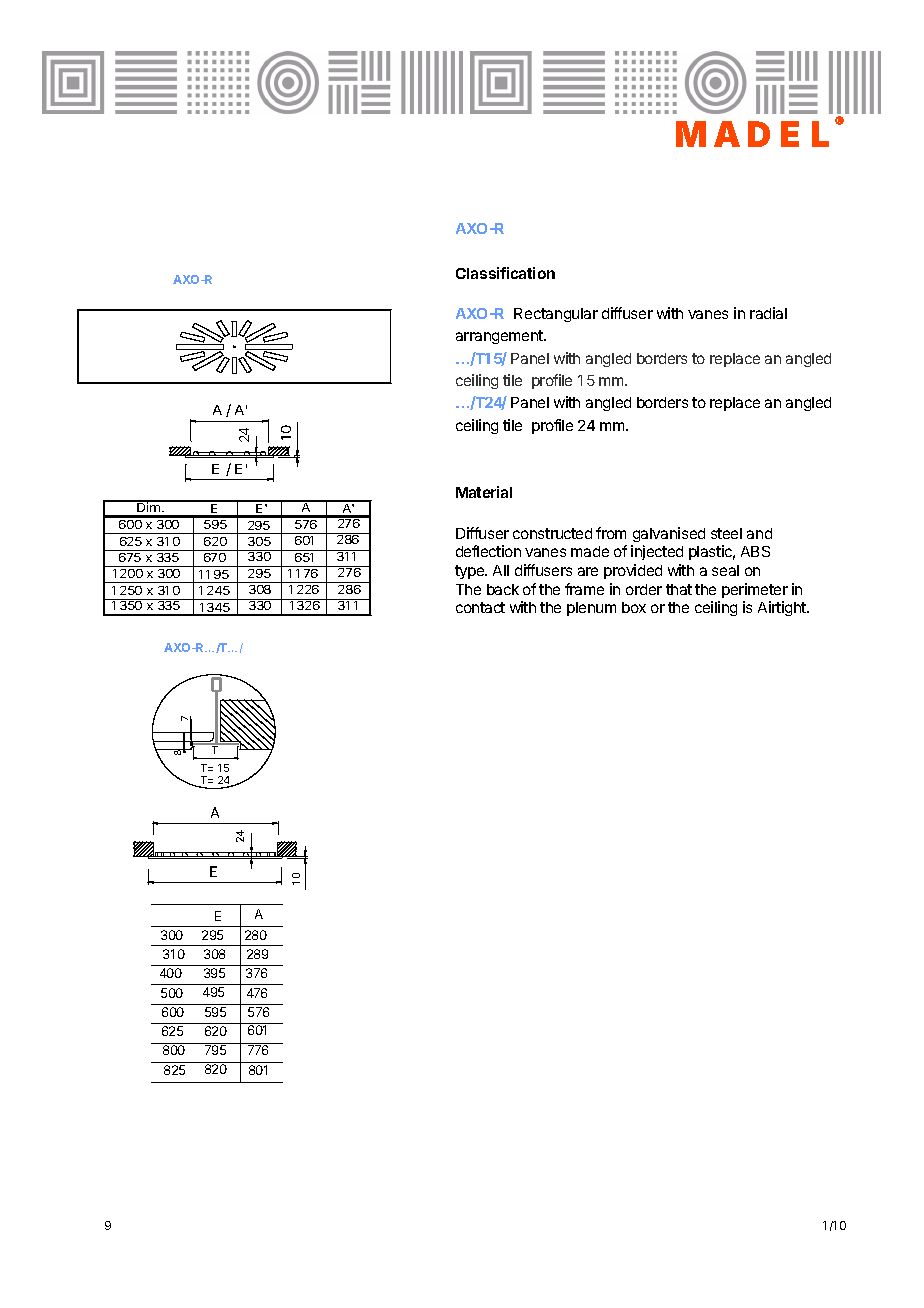  Describe the element at coordinates (556, 315) in the image. I see `Rectangular` at that location.
